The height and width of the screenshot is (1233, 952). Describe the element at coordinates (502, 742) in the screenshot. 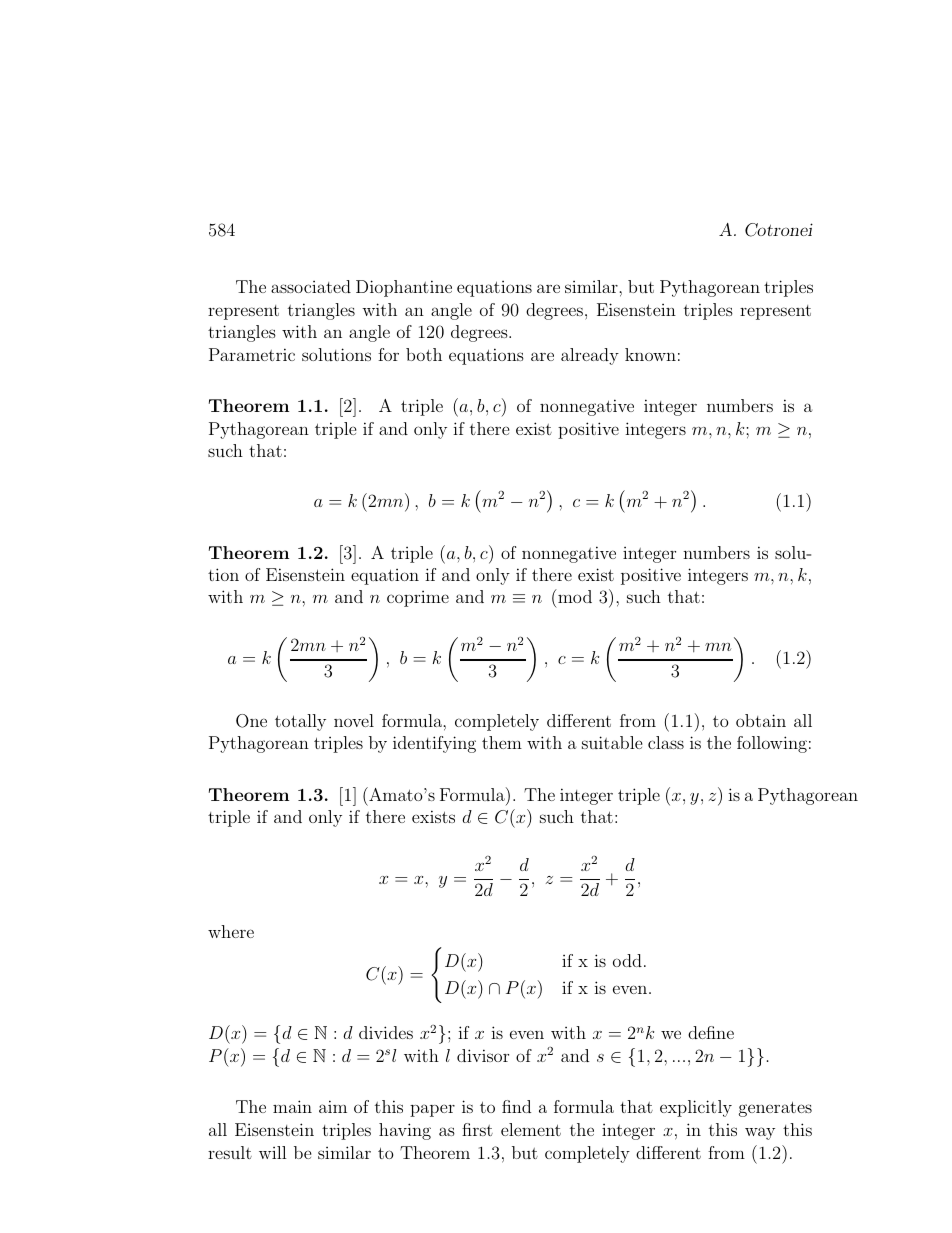

I see `them` at that location.
